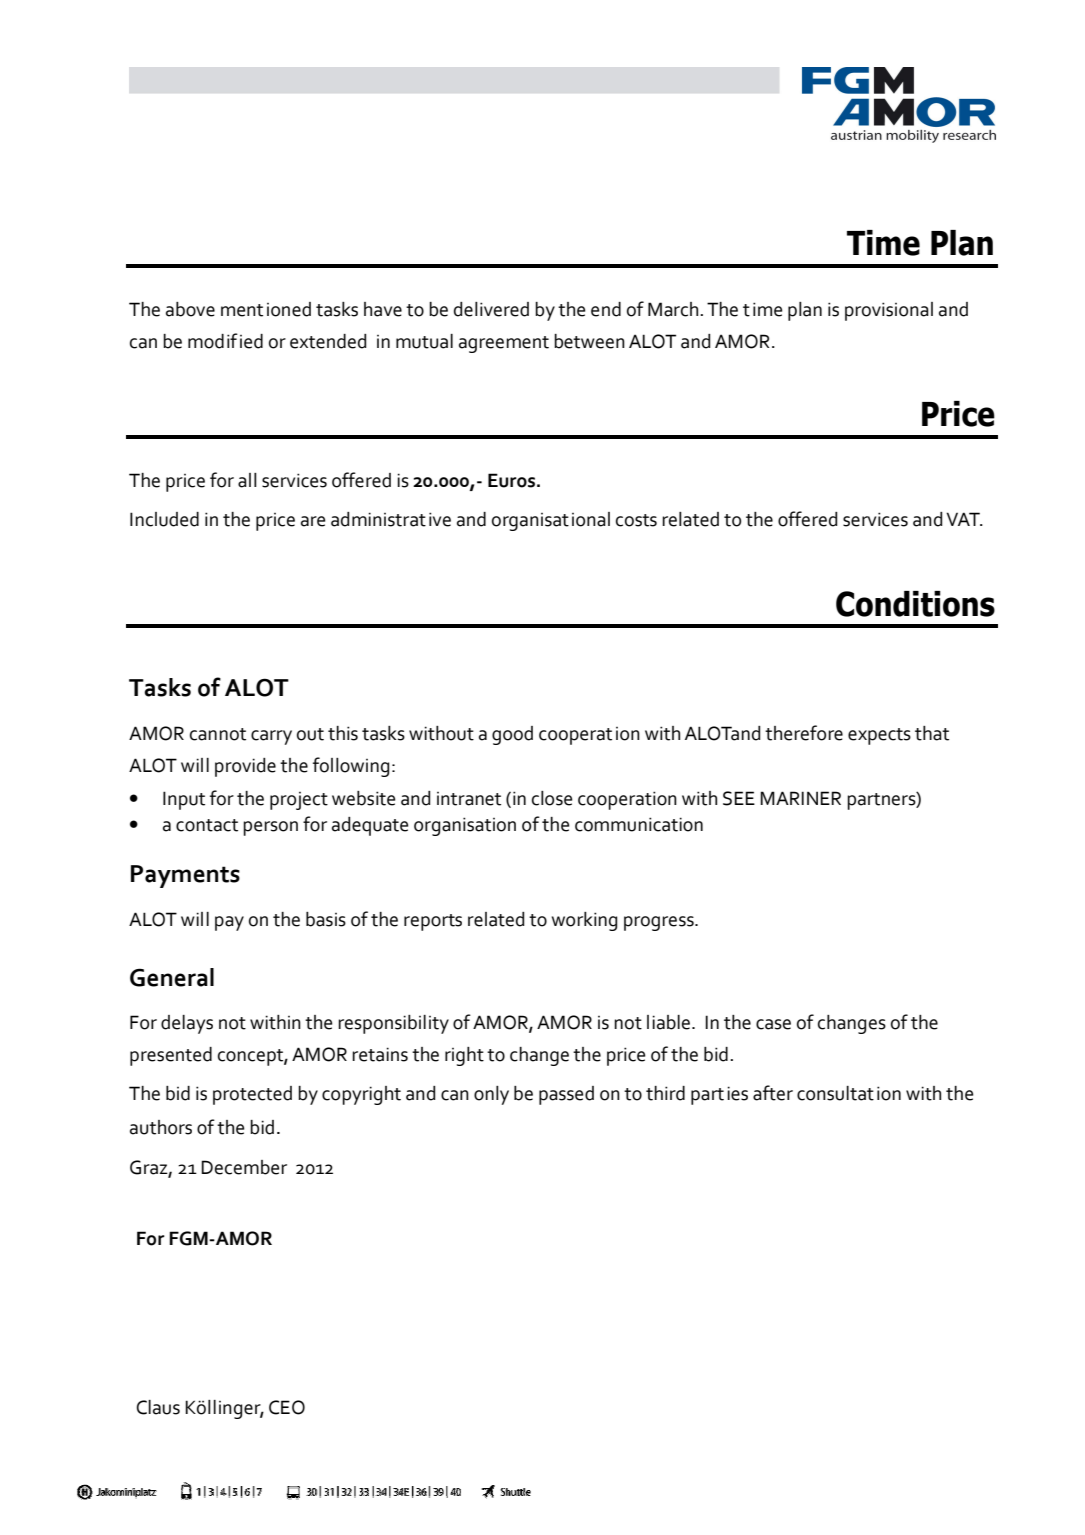  What do you see at coordinates (889, 311) in the screenshot?
I see `provisional` at bounding box center [889, 311].
